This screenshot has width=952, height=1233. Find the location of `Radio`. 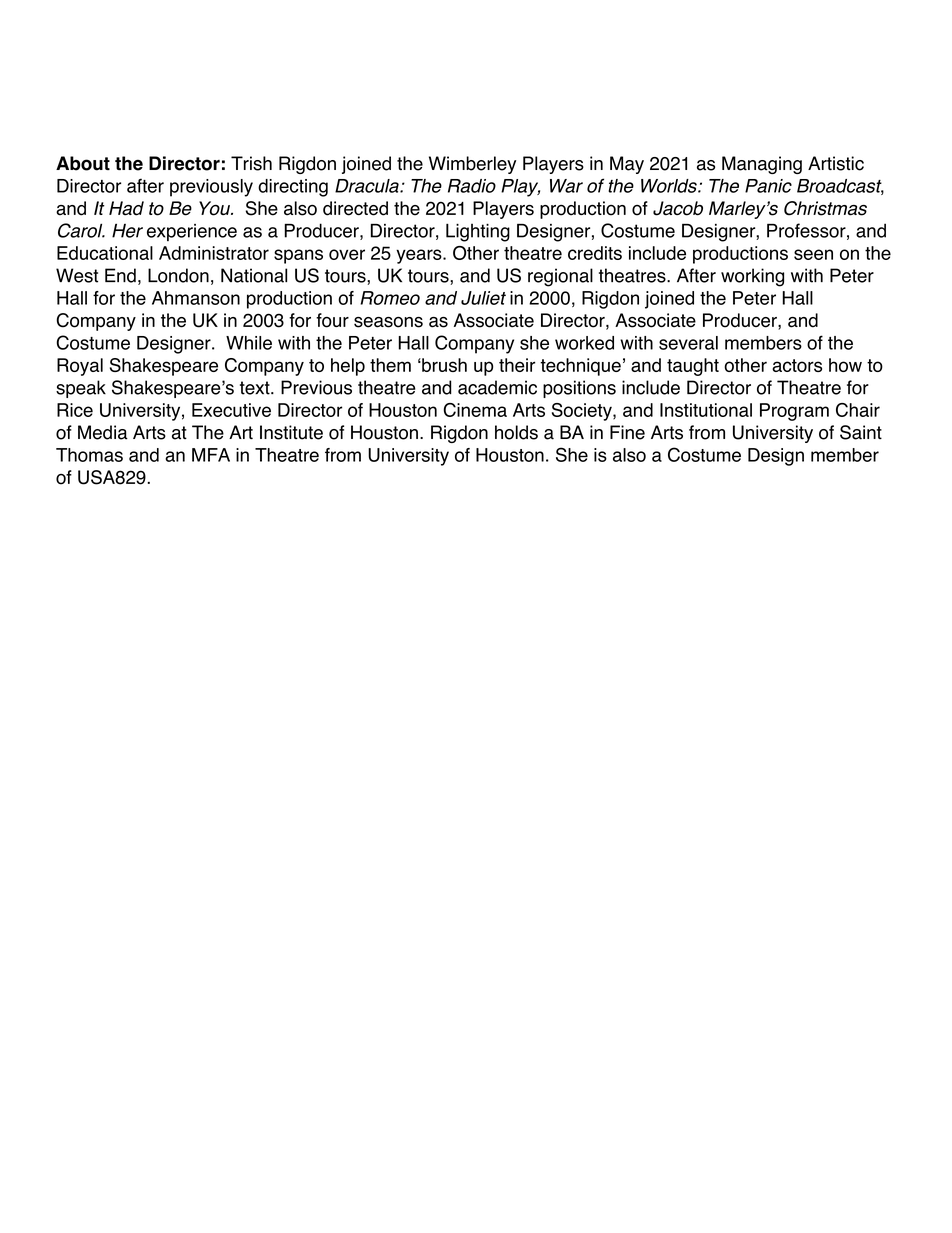

Radio is located at coordinates (472, 186).
